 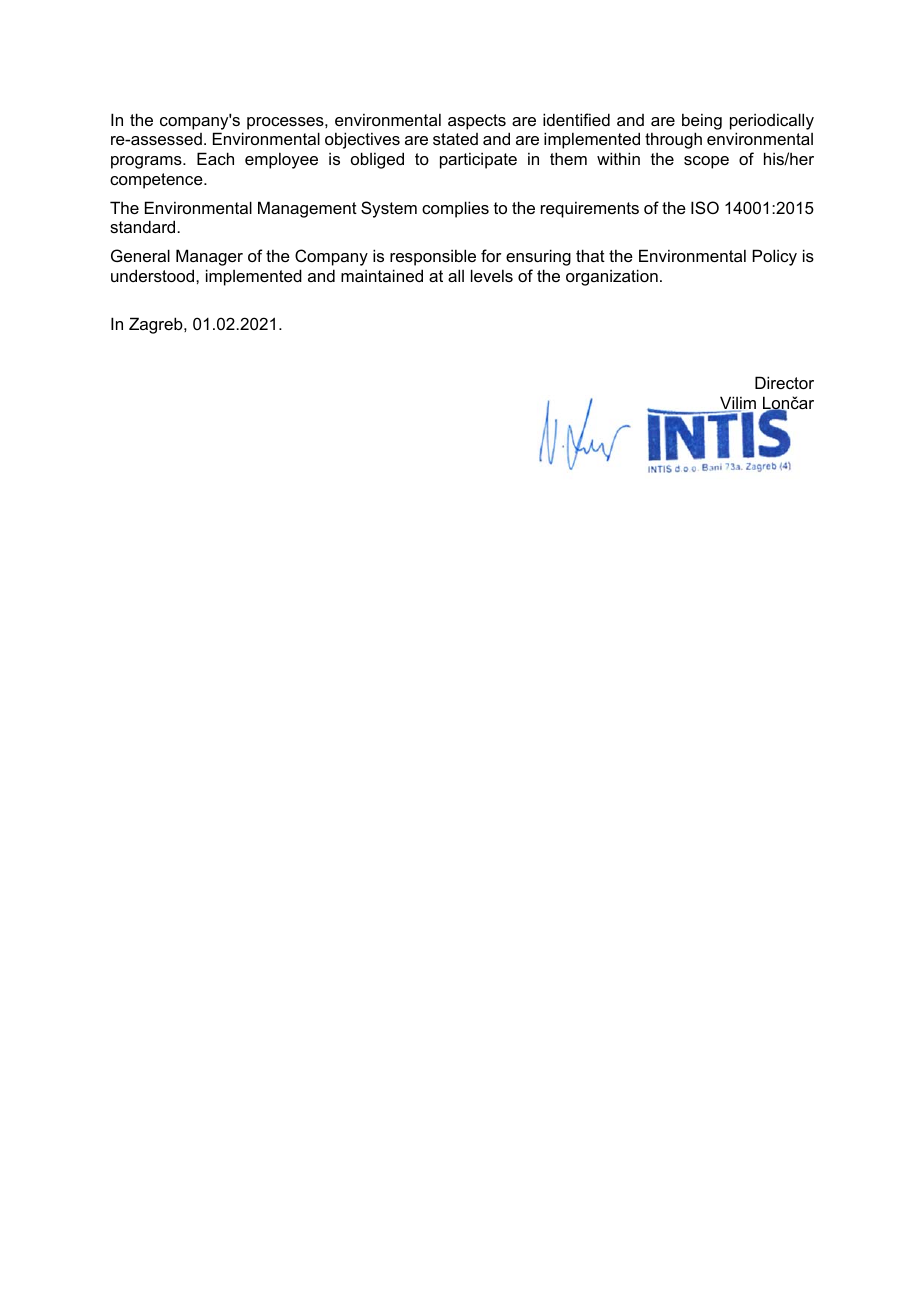 I want to click on Each, so click(x=215, y=158).
